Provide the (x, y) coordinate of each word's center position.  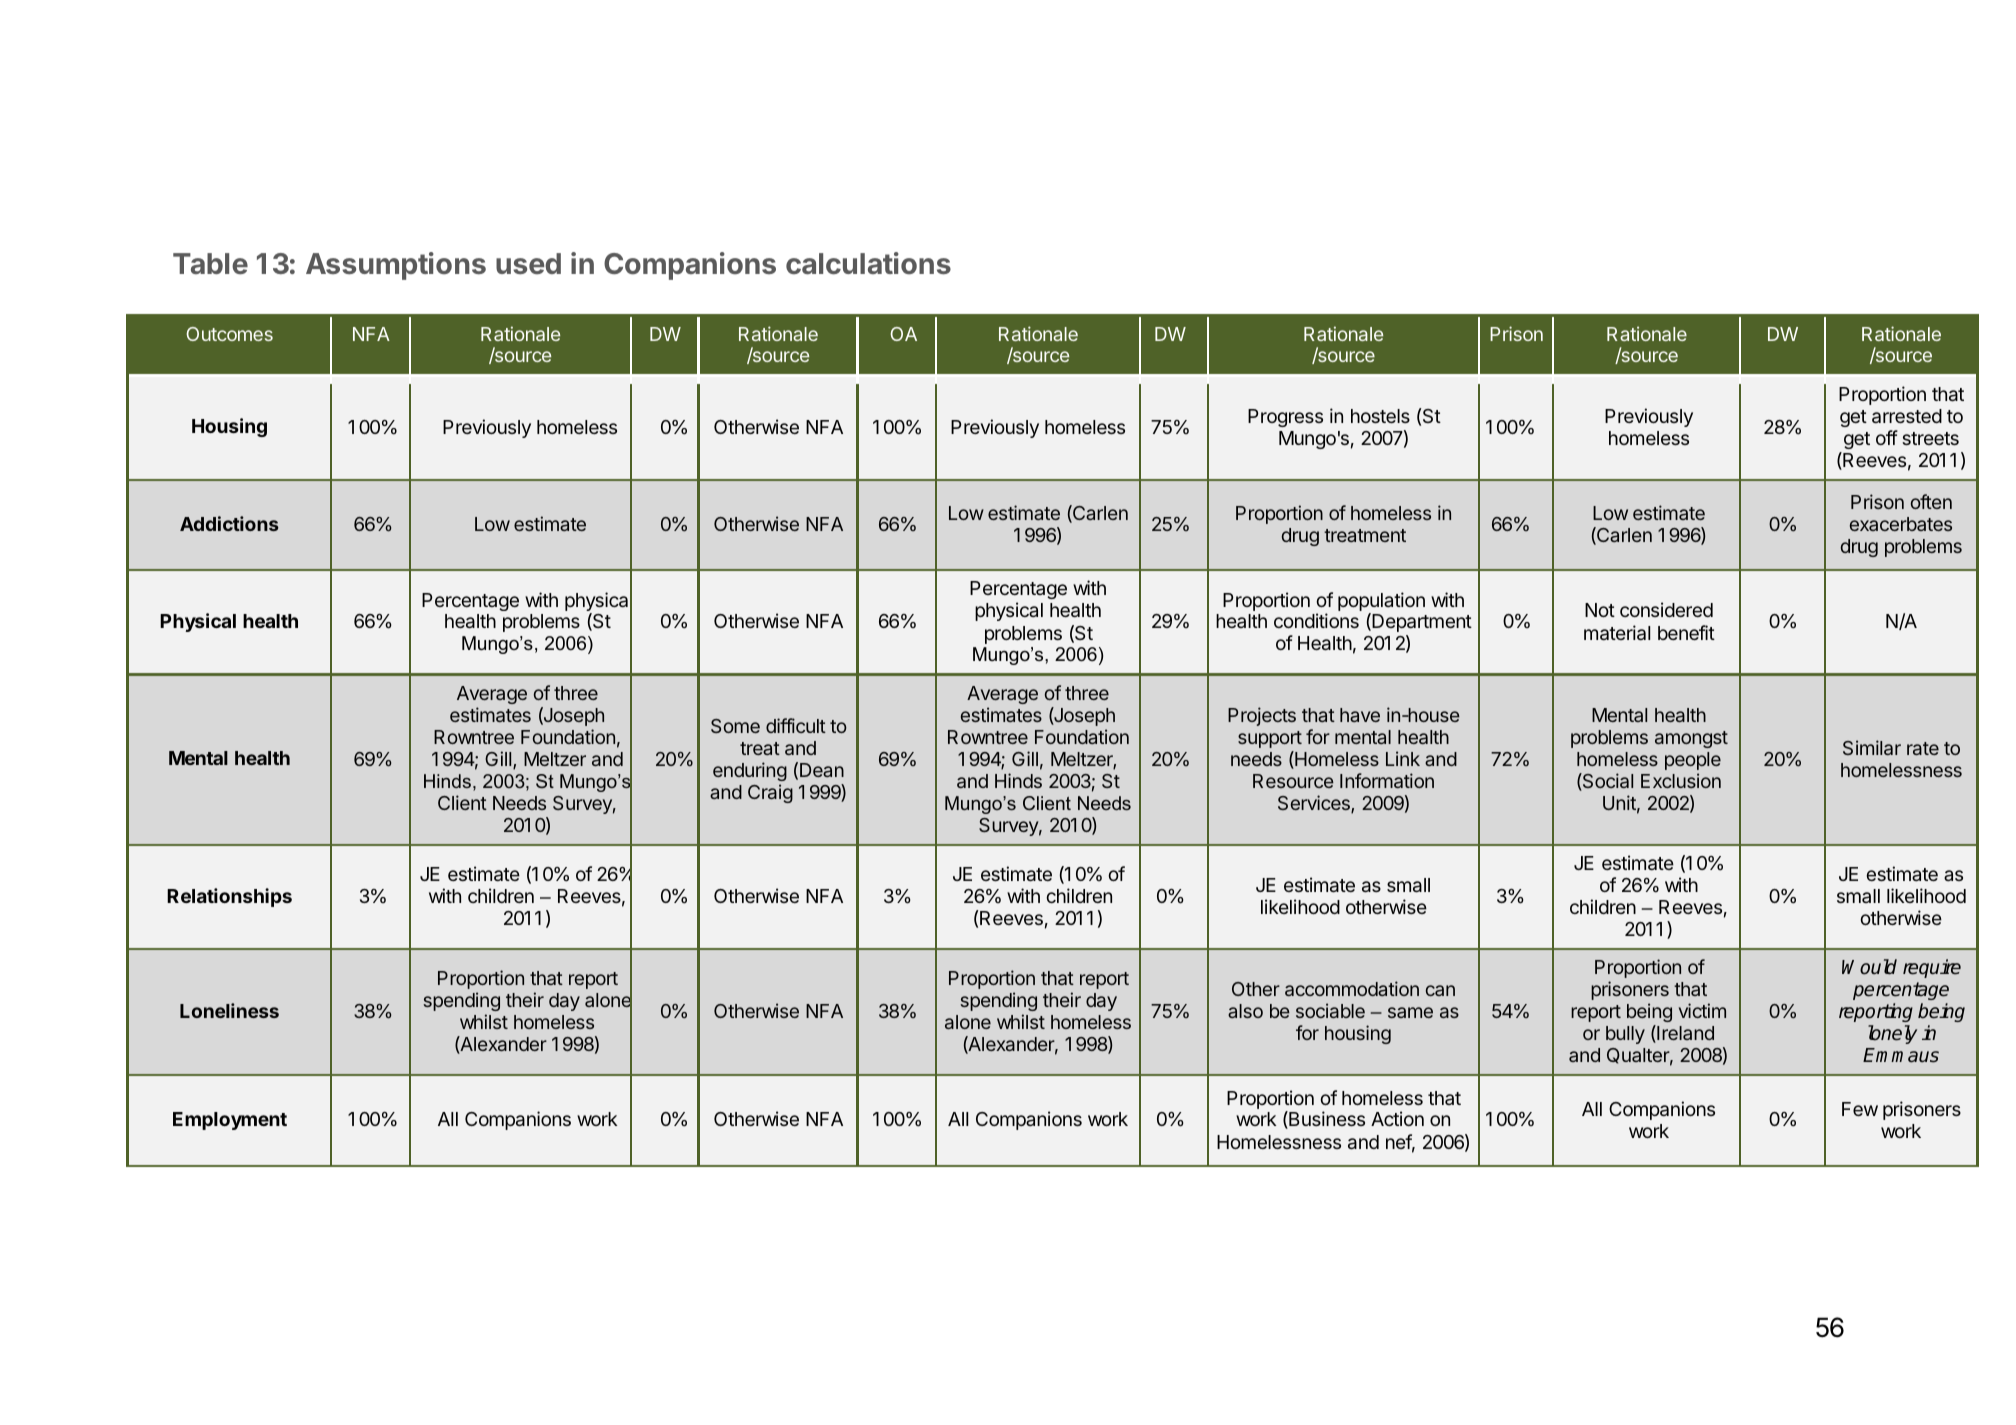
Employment (230, 1121)
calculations (868, 263)
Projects (1262, 716)
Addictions (229, 523)
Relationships (229, 897)
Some (735, 726)
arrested (1907, 416)
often (1931, 501)
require (1932, 968)
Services (1315, 804)
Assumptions (396, 266)
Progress (1285, 418)
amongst (1691, 739)
